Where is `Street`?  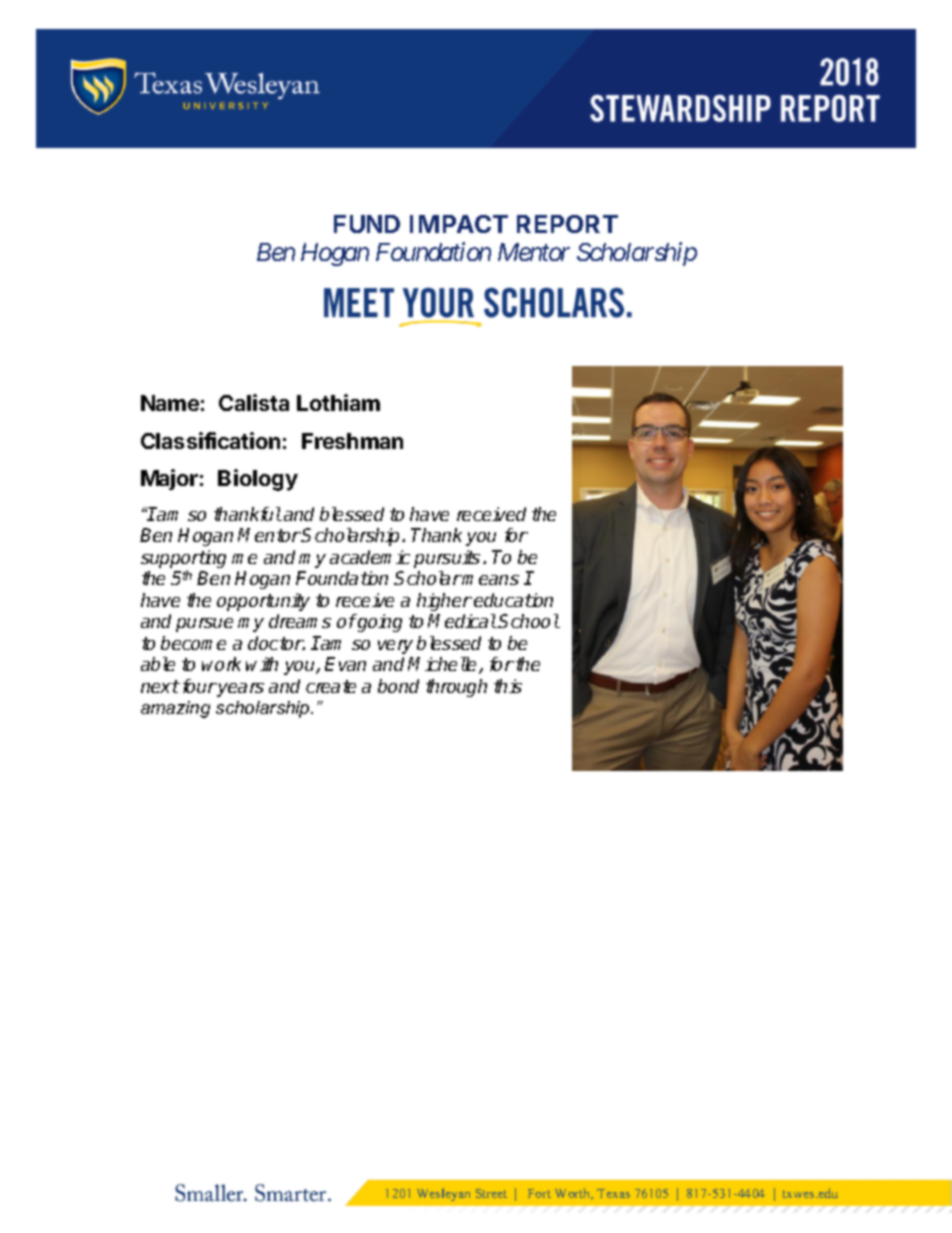
Street is located at coordinates (491, 1193).
